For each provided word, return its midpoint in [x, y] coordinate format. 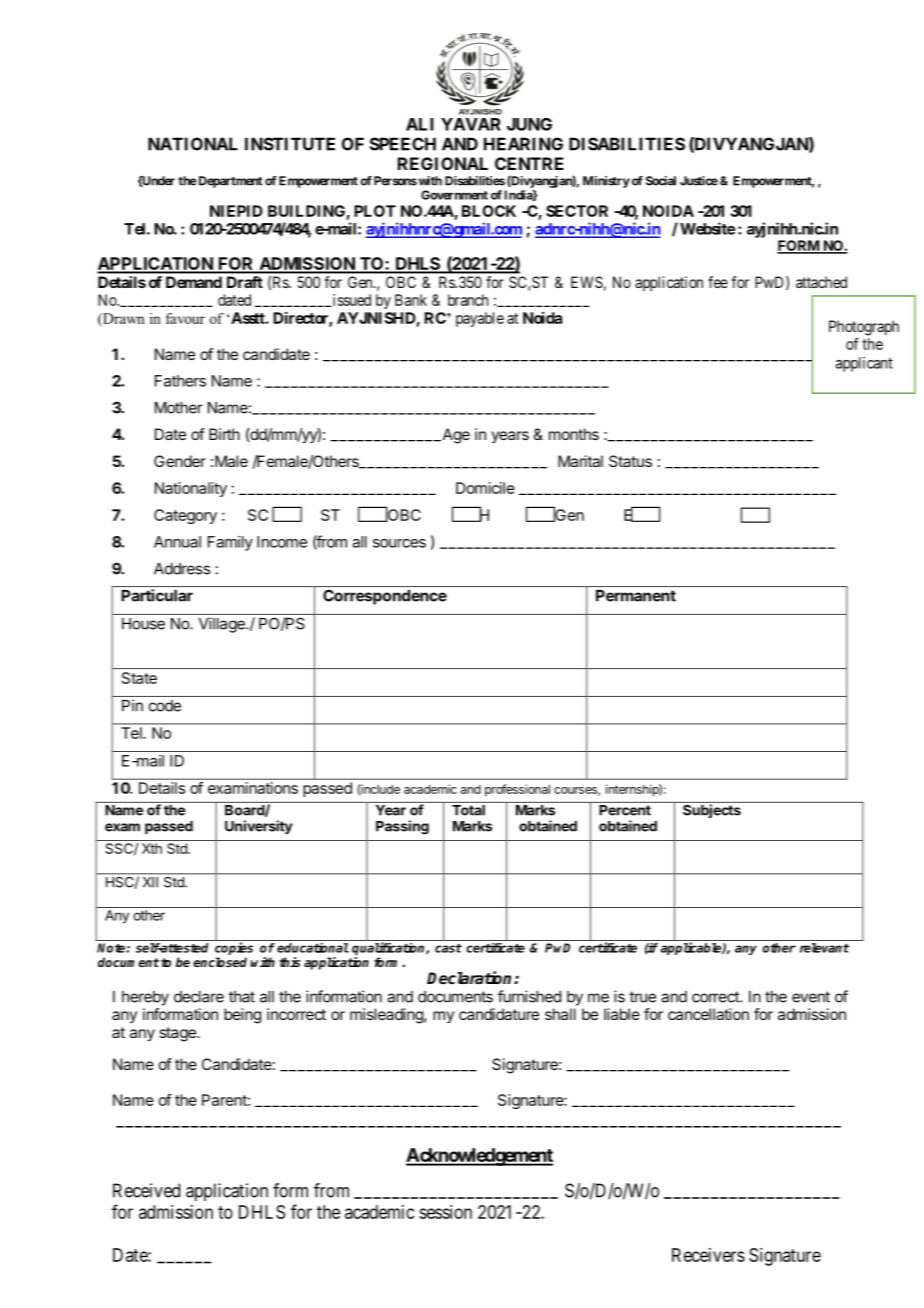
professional [517, 790]
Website [707, 228]
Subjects [712, 810]
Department [229, 182]
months [574, 434]
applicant [864, 364]
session [445, 1212]
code [165, 706]
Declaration [471, 977]
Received [146, 1190]
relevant [824, 948]
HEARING [523, 144]
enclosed [220, 962]
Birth [224, 434]
